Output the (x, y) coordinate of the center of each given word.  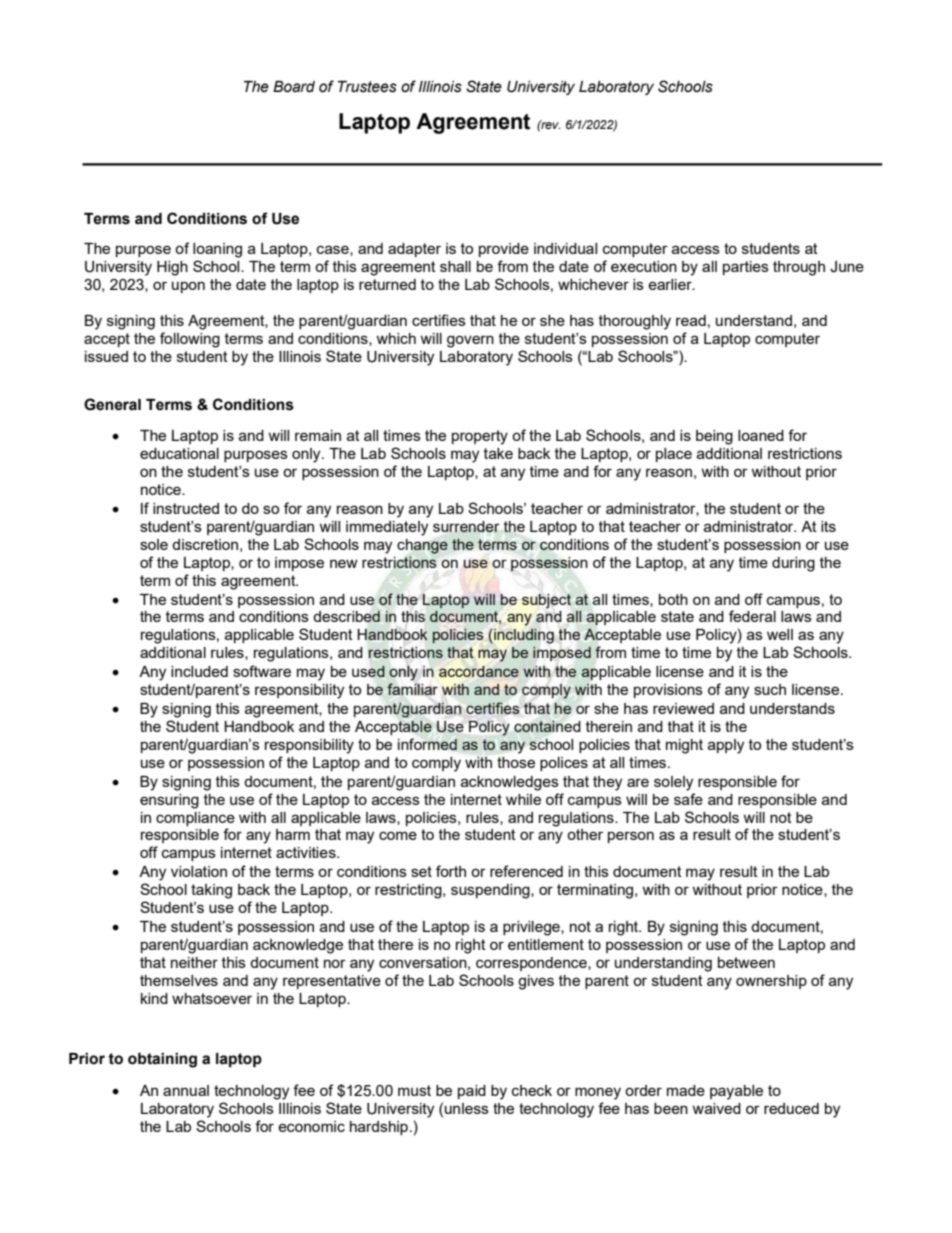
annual (186, 1090)
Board (294, 87)
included (199, 671)
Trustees (367, 87)
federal (752, 616)
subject (546, 601)
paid (472, 1092)
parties (746, 268)
